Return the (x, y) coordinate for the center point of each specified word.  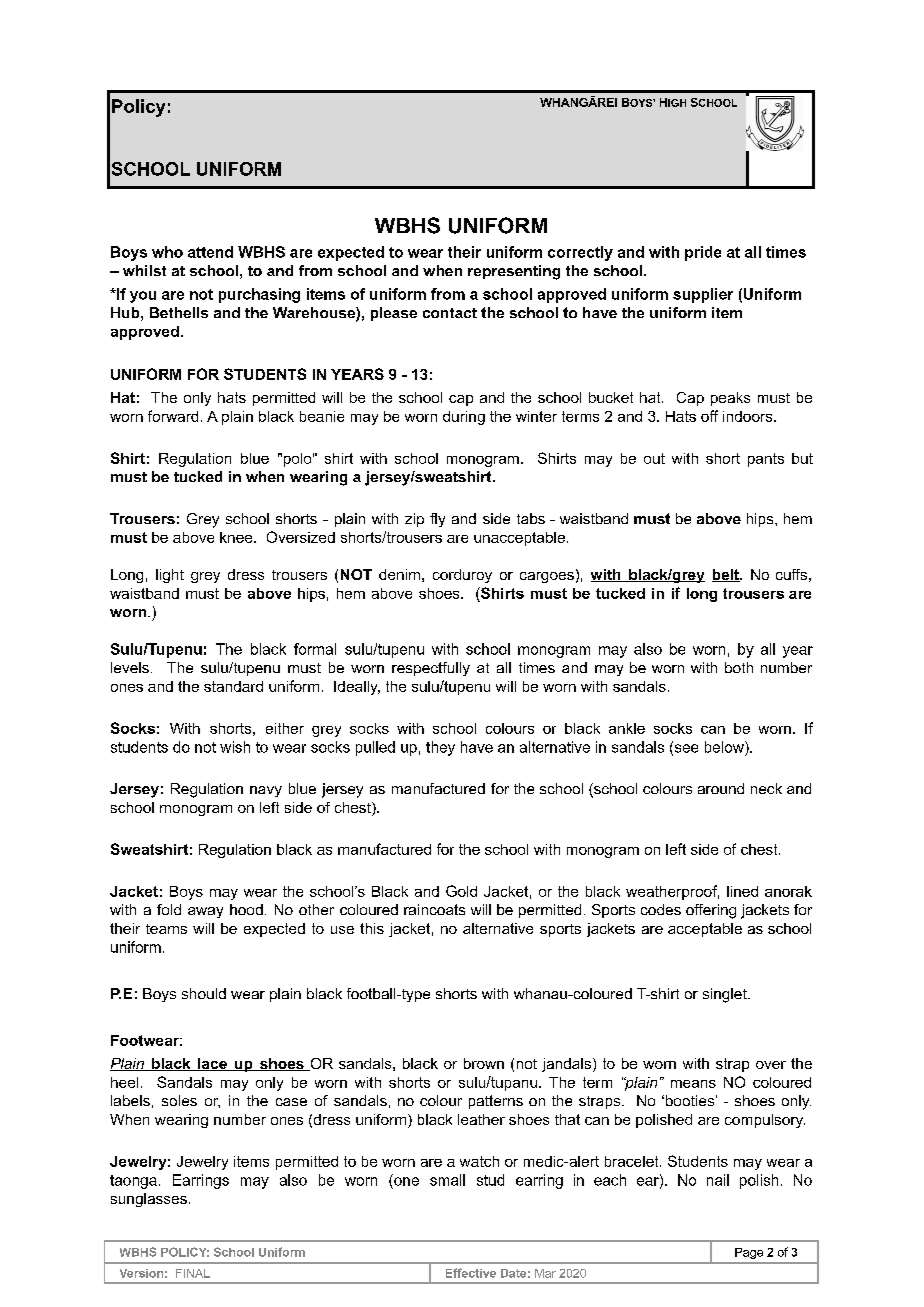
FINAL (193, 1273)
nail (718, 1180)
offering (711, 911)
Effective (471, 1273)
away (205, 912)
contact (450, 313)
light (170, 576)
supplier (703, 295)
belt (726, 575)
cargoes (547, 577)
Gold (461, 891)
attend (210, 252)
